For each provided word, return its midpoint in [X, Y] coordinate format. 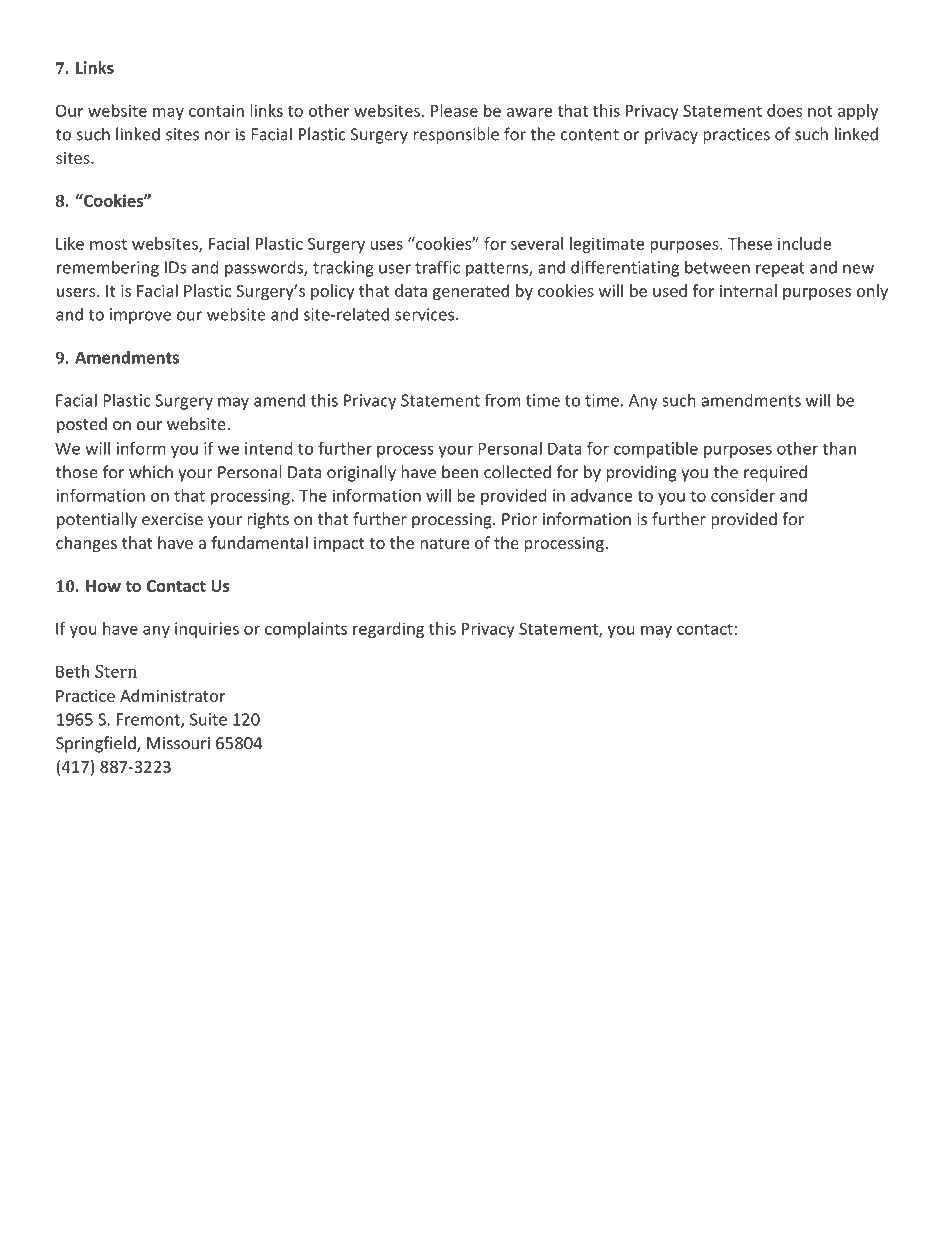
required [775, 473]
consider [743, 495]
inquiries [207, 630]
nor [217, 136]
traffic [437, 267]
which [151, 472]
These [750, 243]
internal [748, 290]
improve [140, 316]
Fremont [149, 720]
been [460, 472]
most [108, 244]
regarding [388, 630]
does [784, 110]
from [502, 400]
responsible [456, 135]
